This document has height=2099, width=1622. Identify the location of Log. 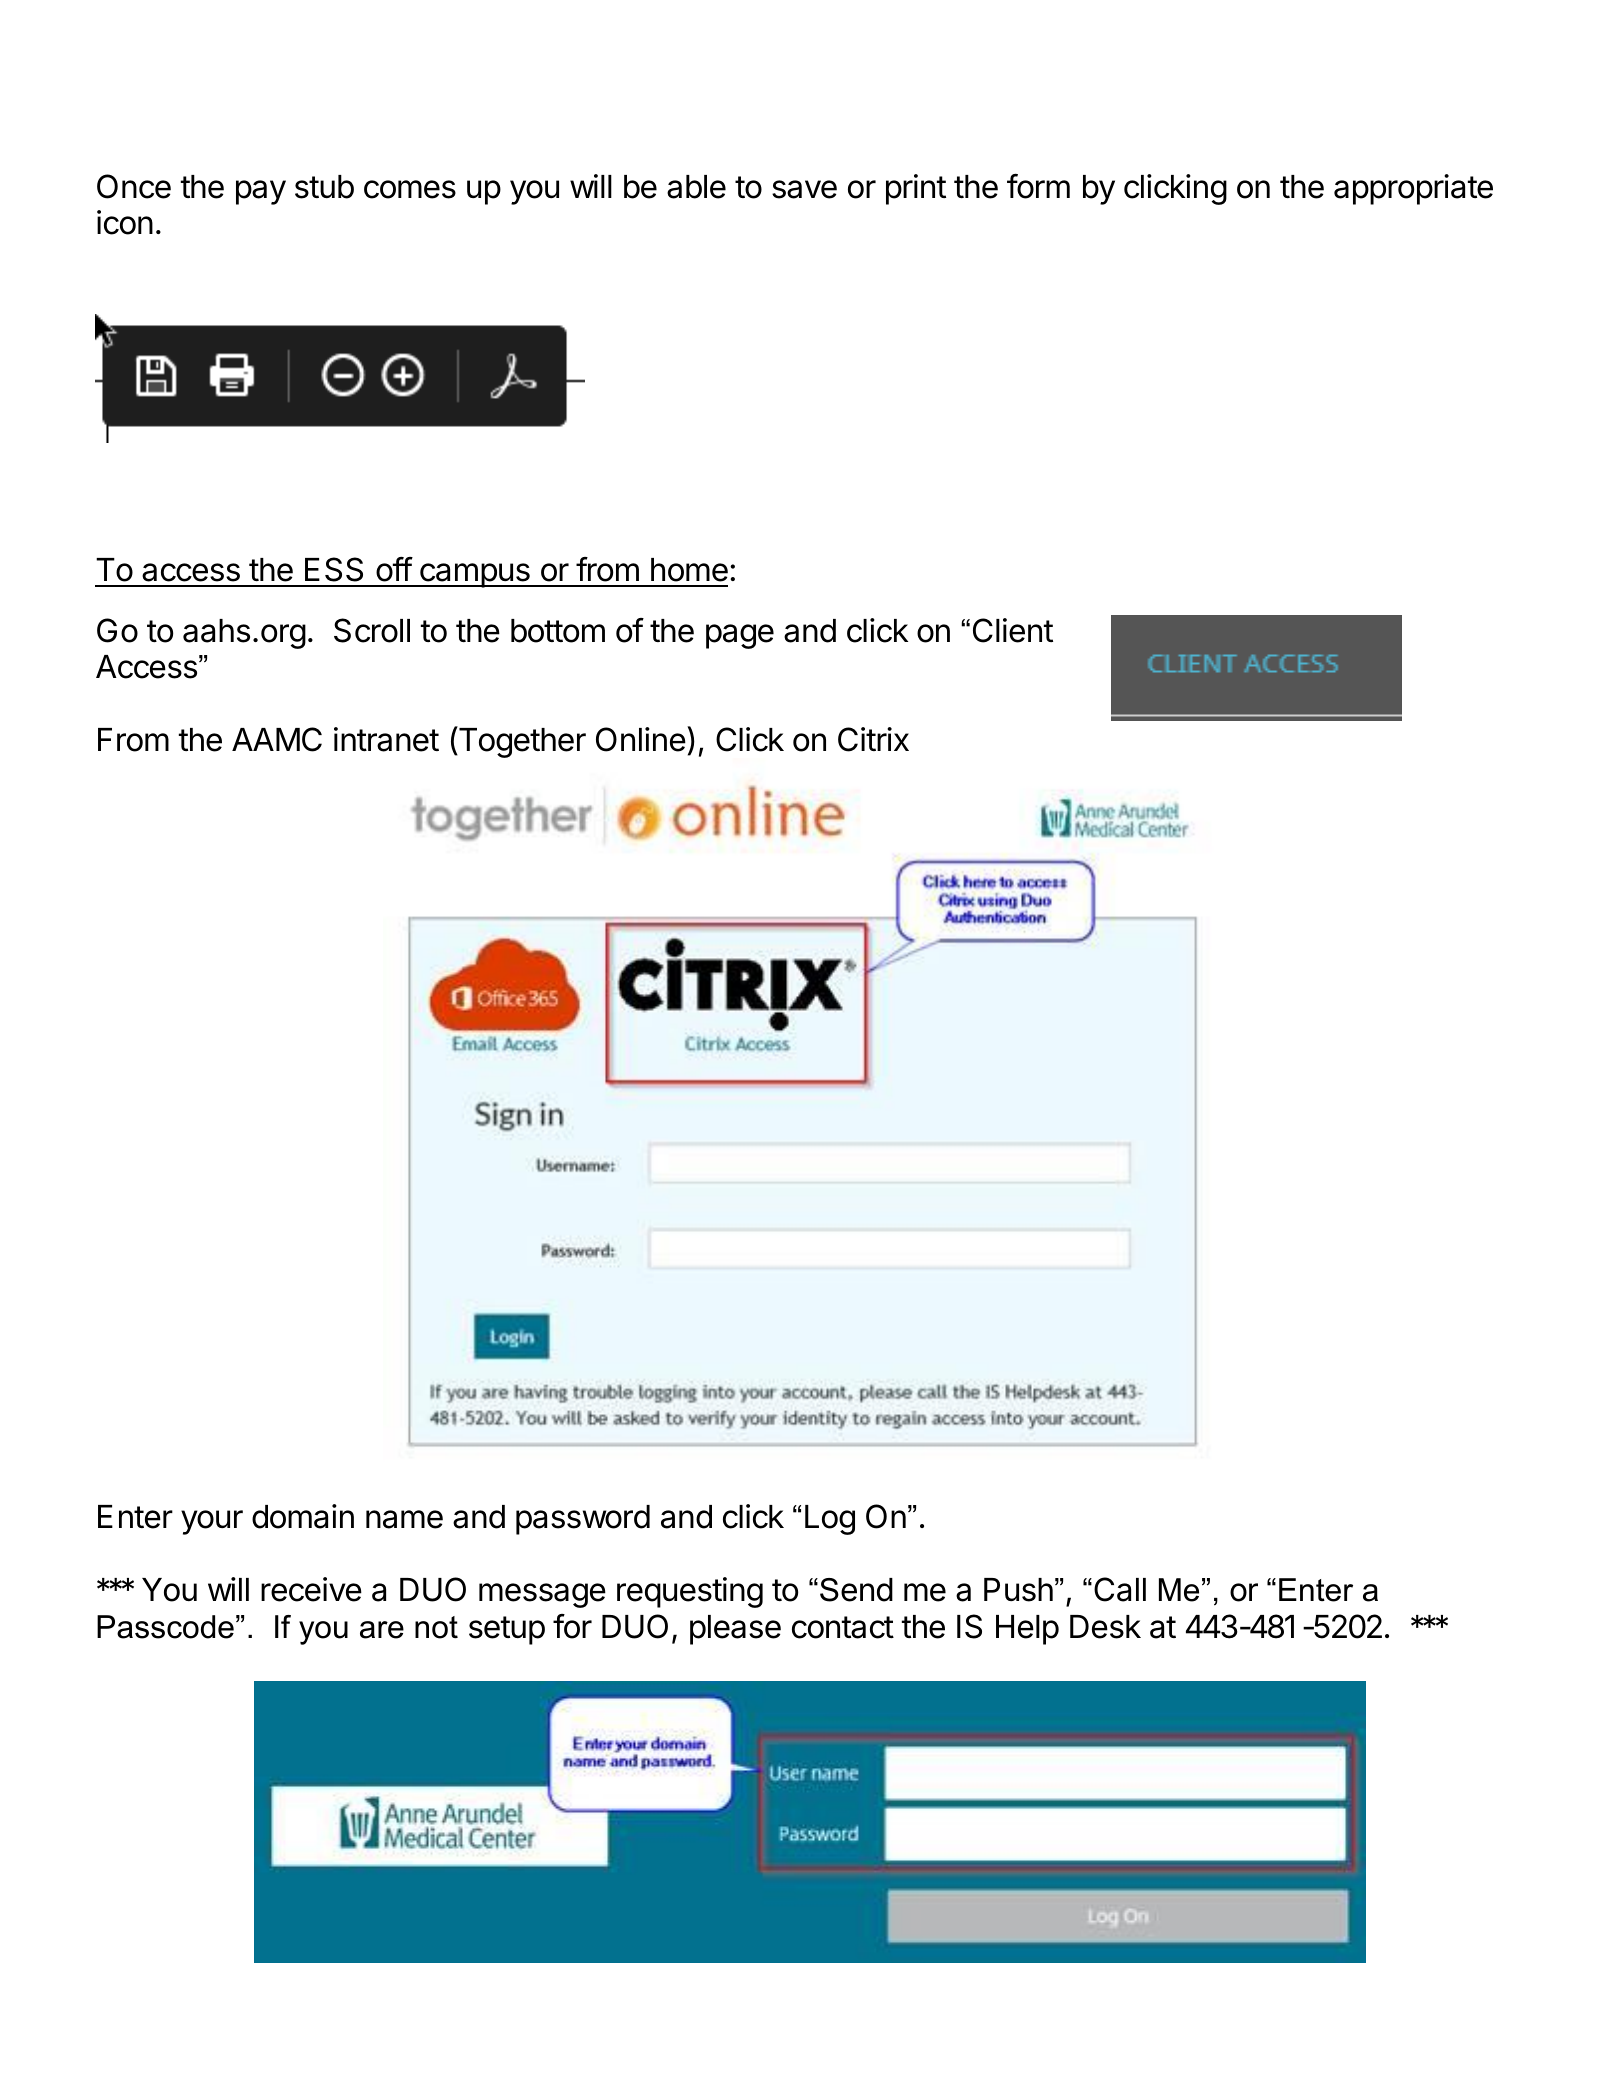
(830, 1520).
